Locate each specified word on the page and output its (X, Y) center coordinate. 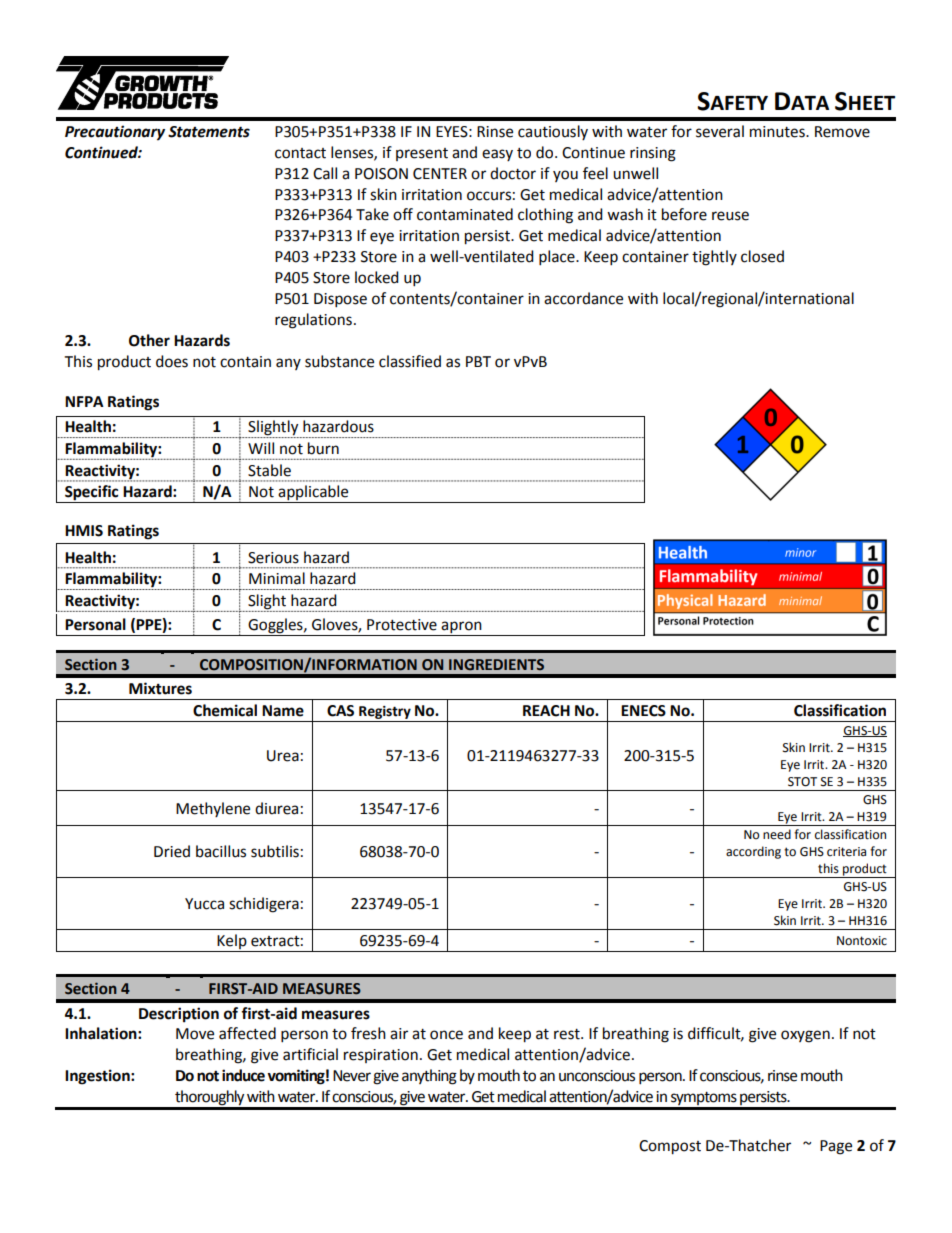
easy (497, 155)
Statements (209, 132)
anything (429, 1077)
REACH (546, 711)
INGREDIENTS (496, 665)
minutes (778, 132)
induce (243, 1075)
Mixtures (160, 688)
